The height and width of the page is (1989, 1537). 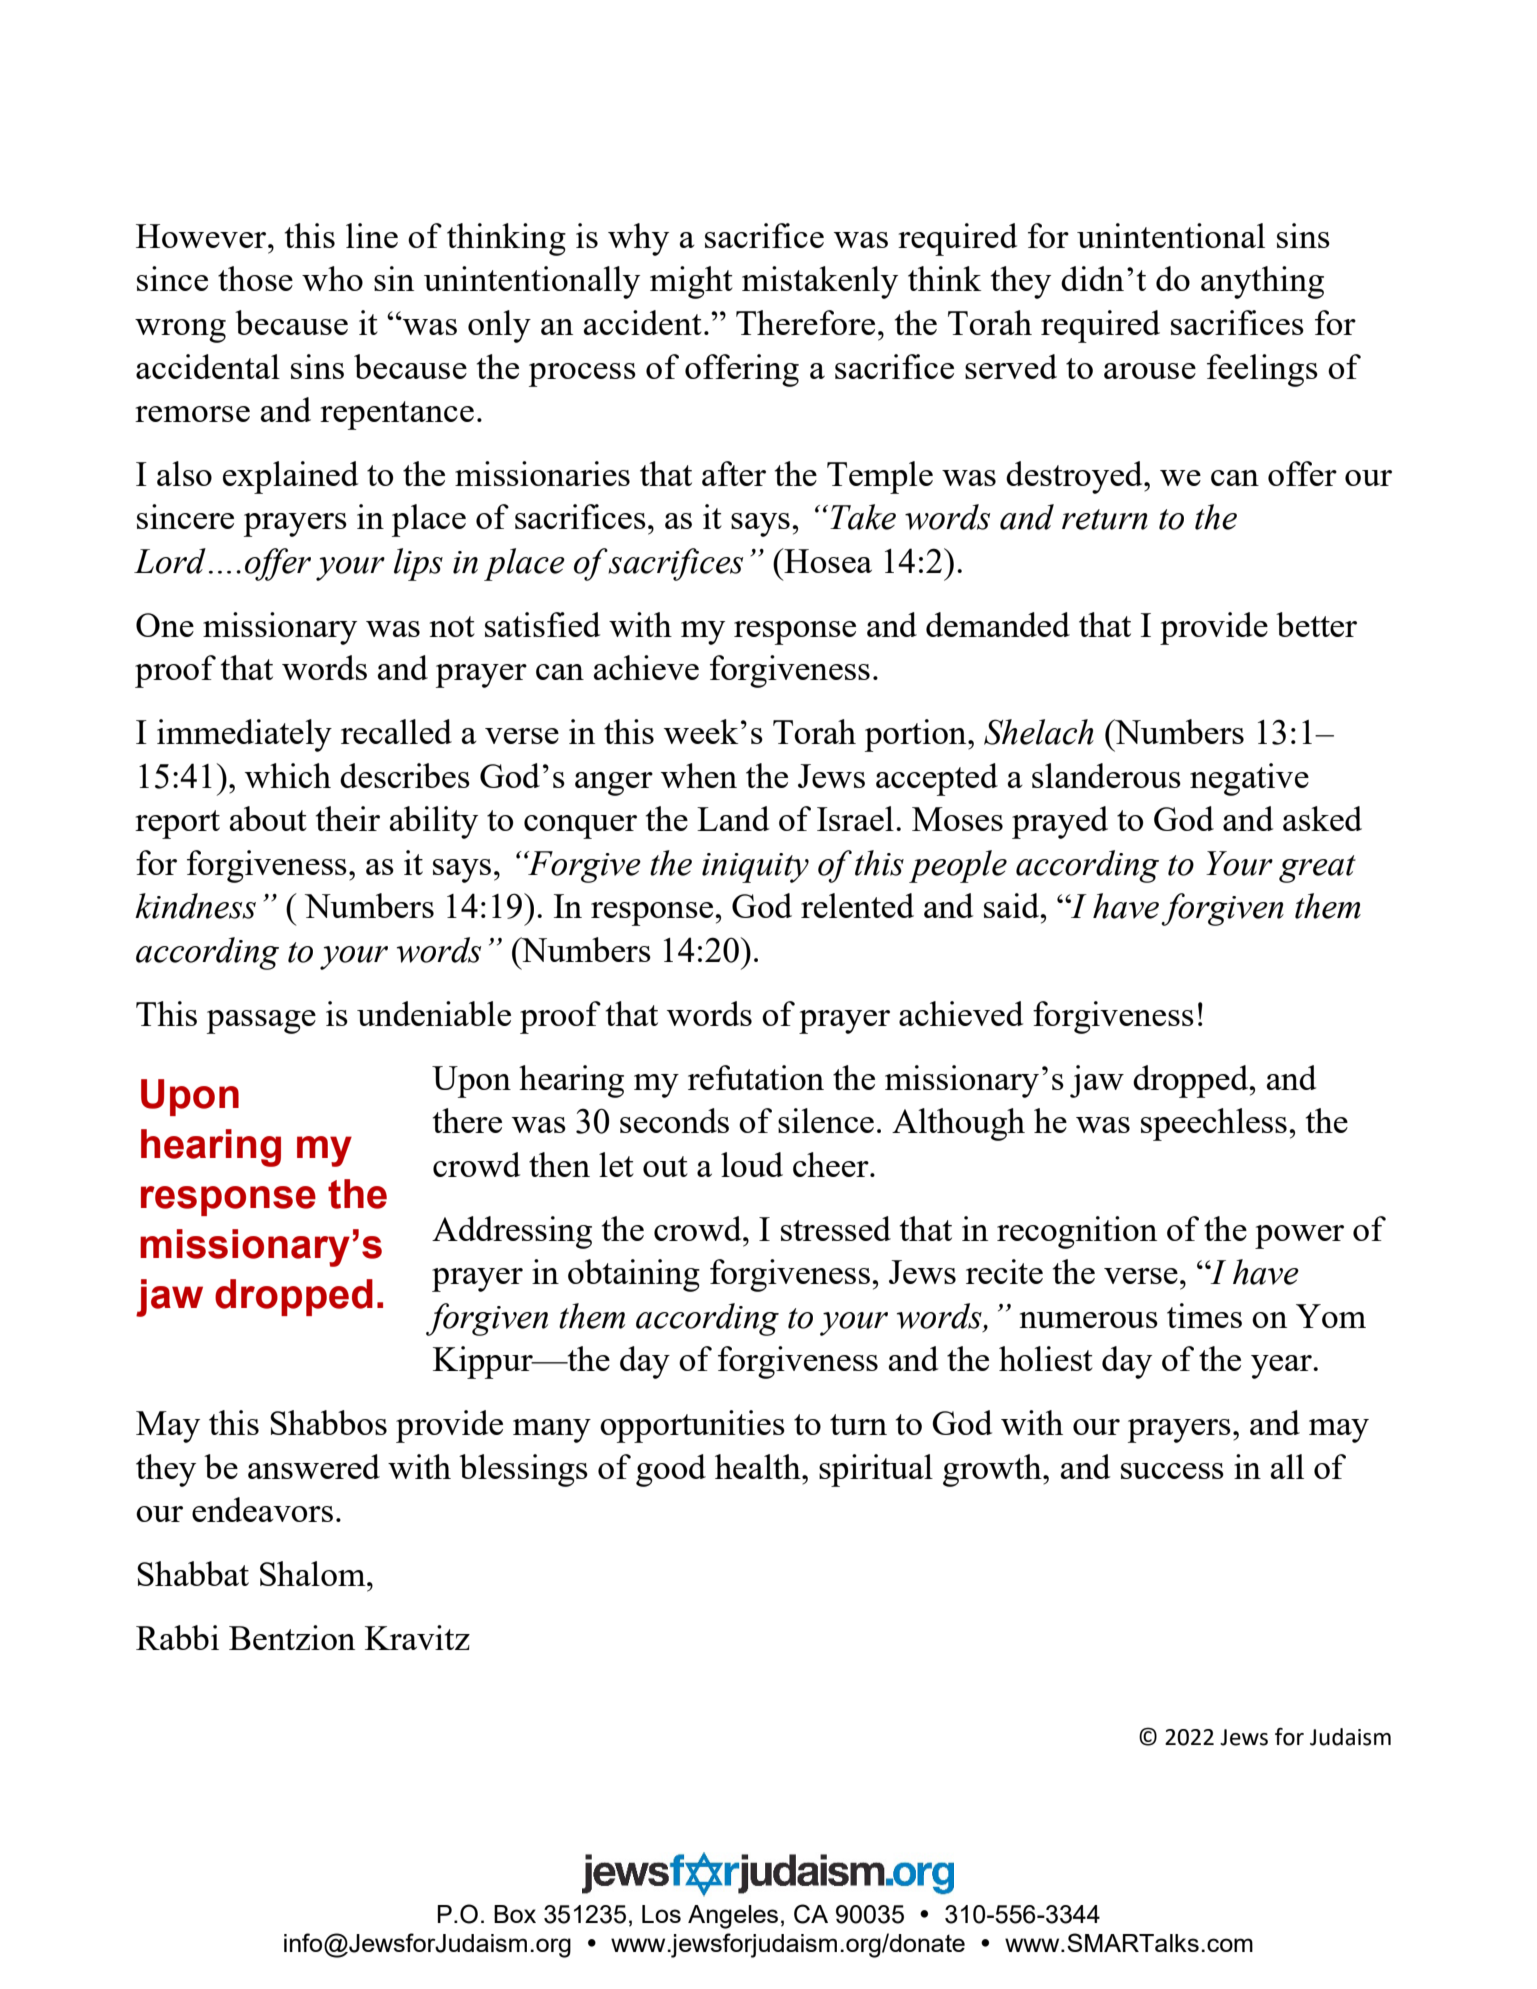 I want to click on passage, so click(x=261, y=1022).
